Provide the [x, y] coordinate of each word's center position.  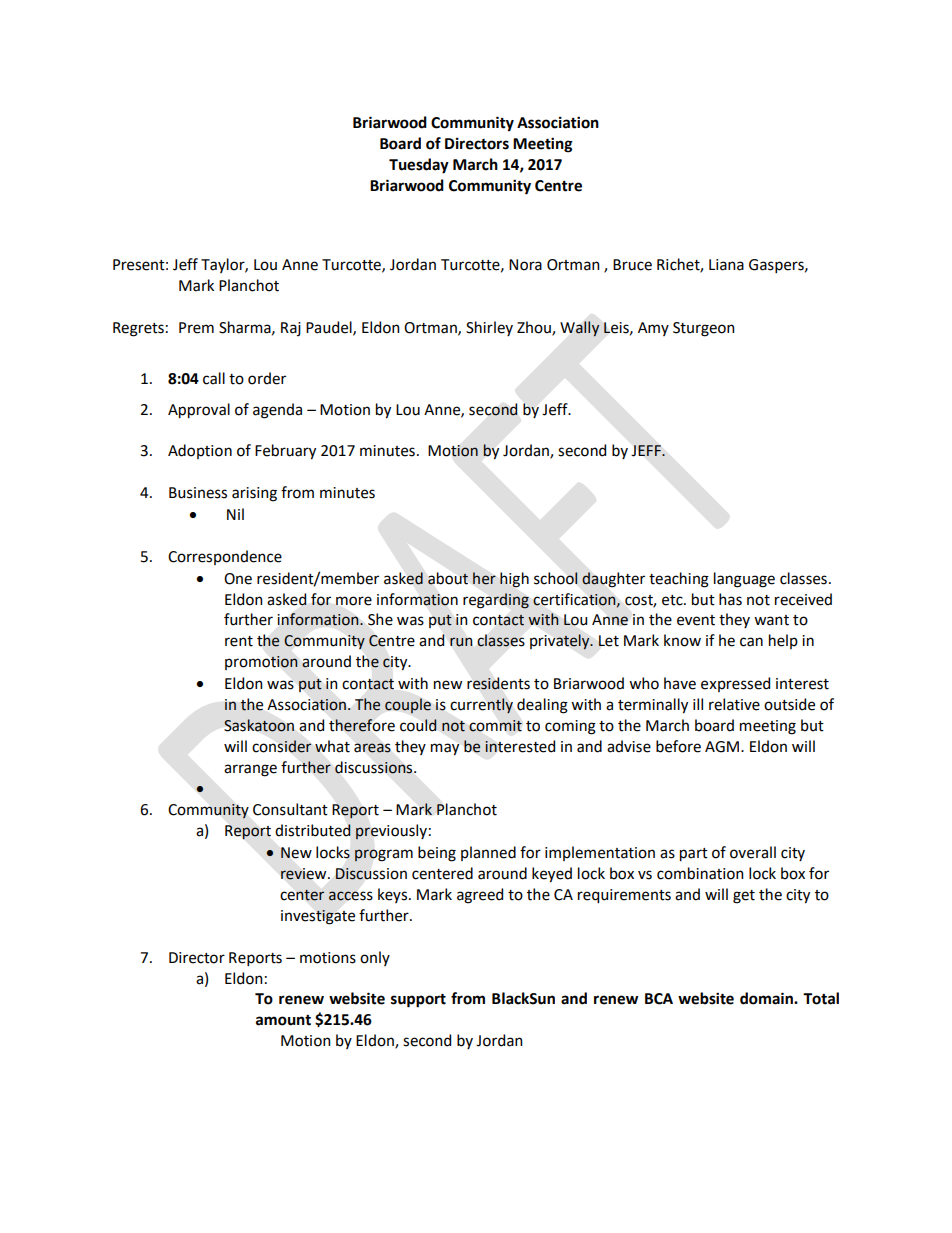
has [730, 599]
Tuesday [419, 166]
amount [283, 1020]
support [418, 1001]
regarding [496, 601]
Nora [525, 265]
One [238, 579]
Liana [726, 265]
